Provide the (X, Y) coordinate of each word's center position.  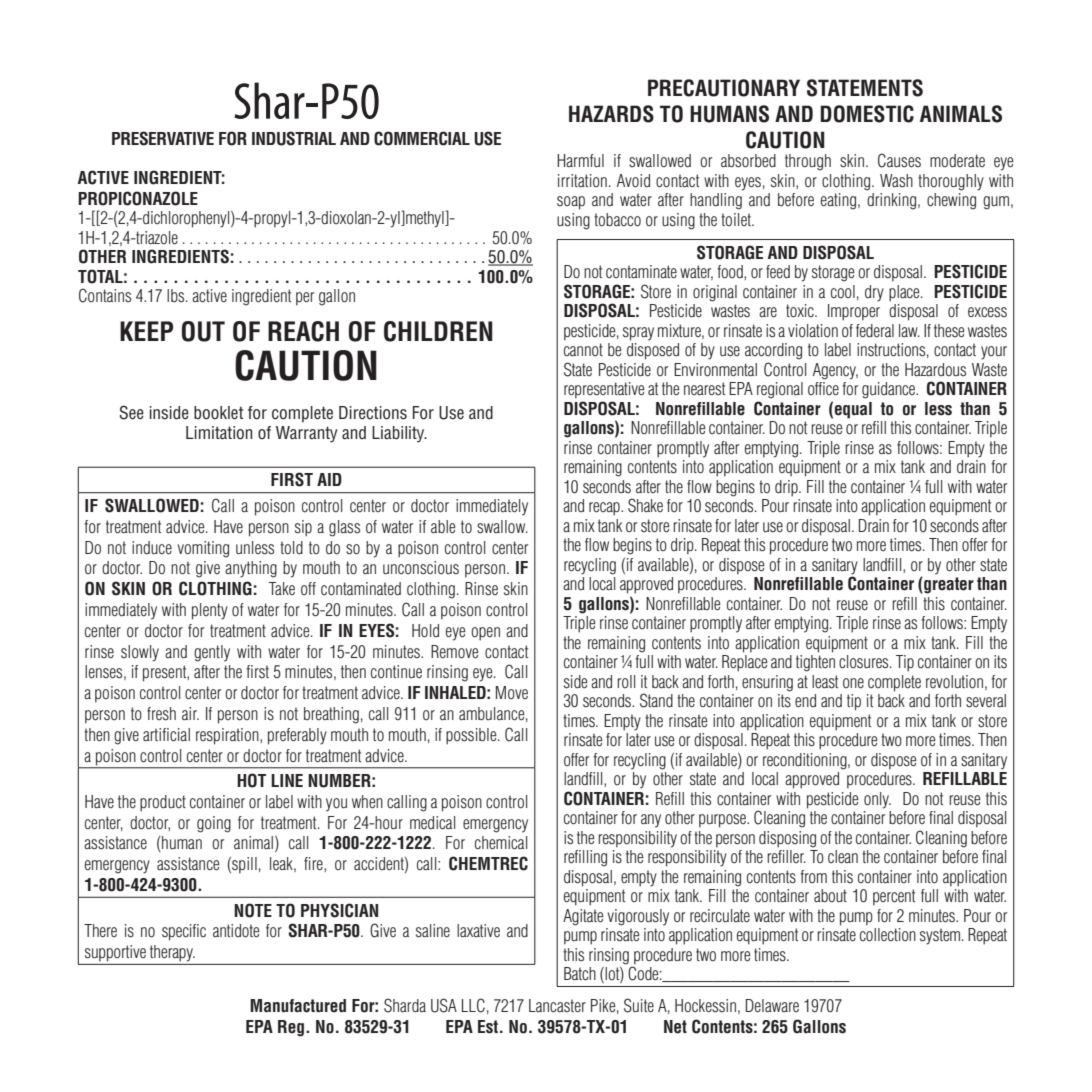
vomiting (203, 549)
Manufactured (298, 1006)
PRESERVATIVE (163, 138)
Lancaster (557, 1006)
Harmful (580, 160)
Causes (899, 160)
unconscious (421, 568)
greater (948, 585)
